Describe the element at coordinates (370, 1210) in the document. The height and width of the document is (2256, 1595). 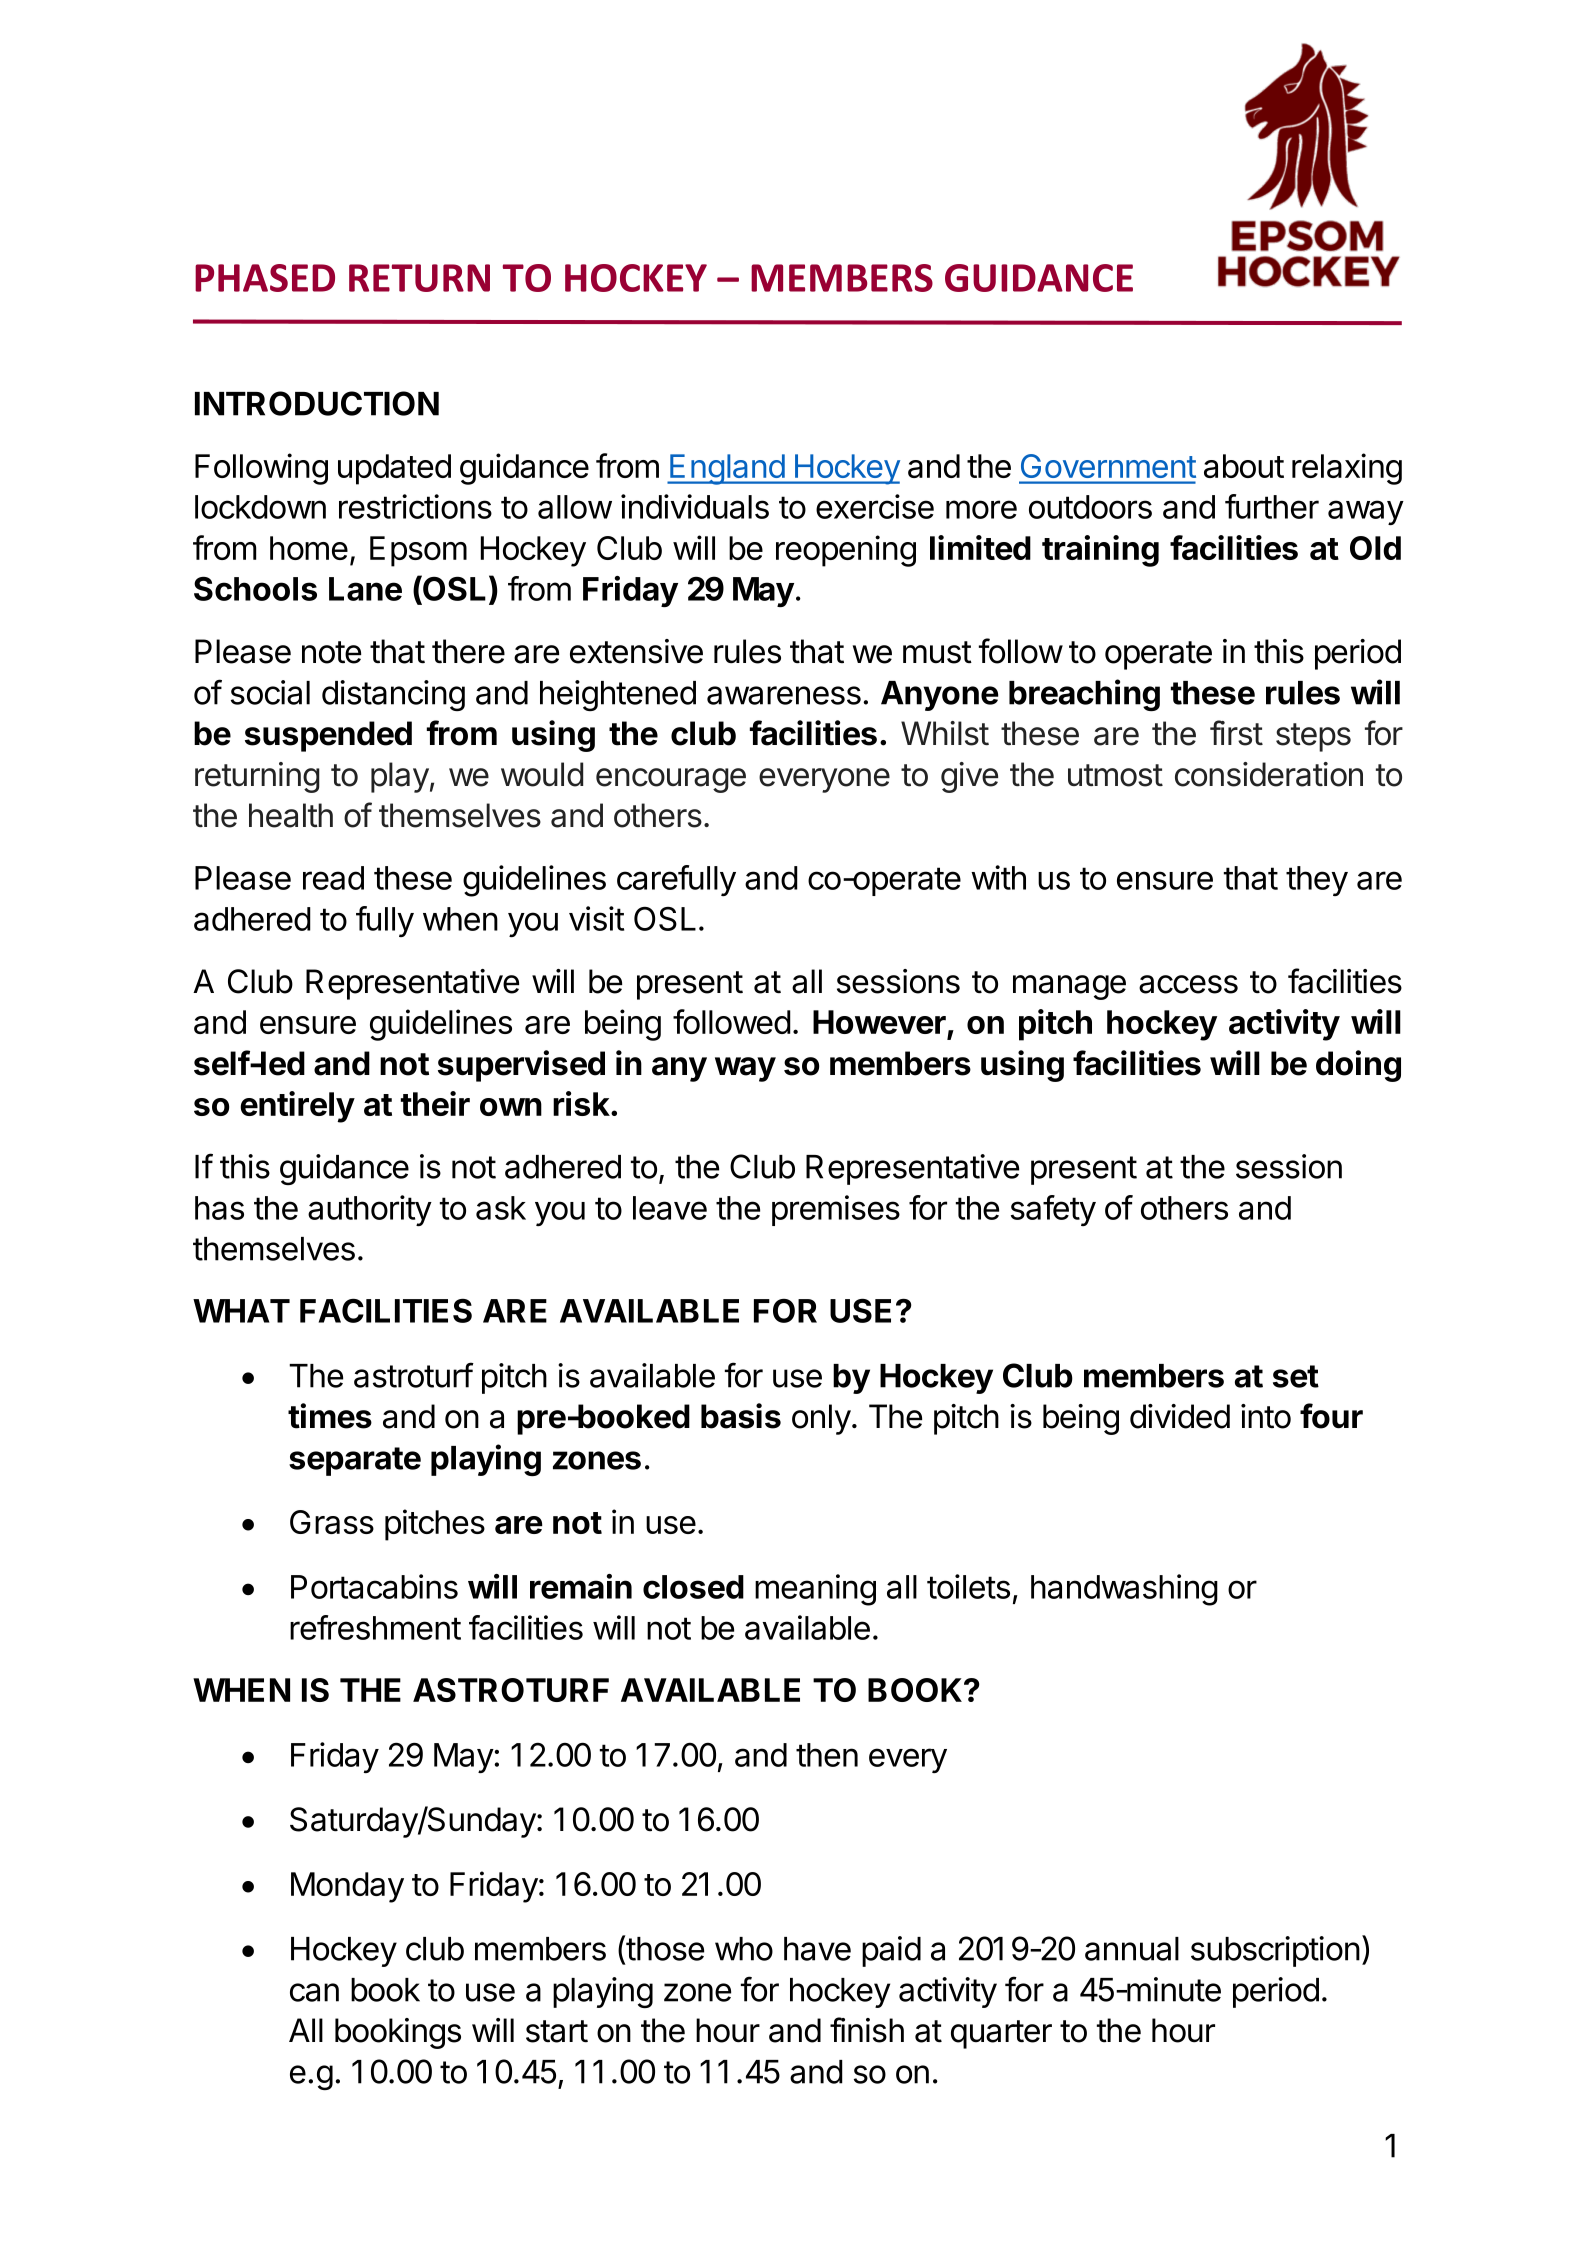
I see `authority` at that location.
